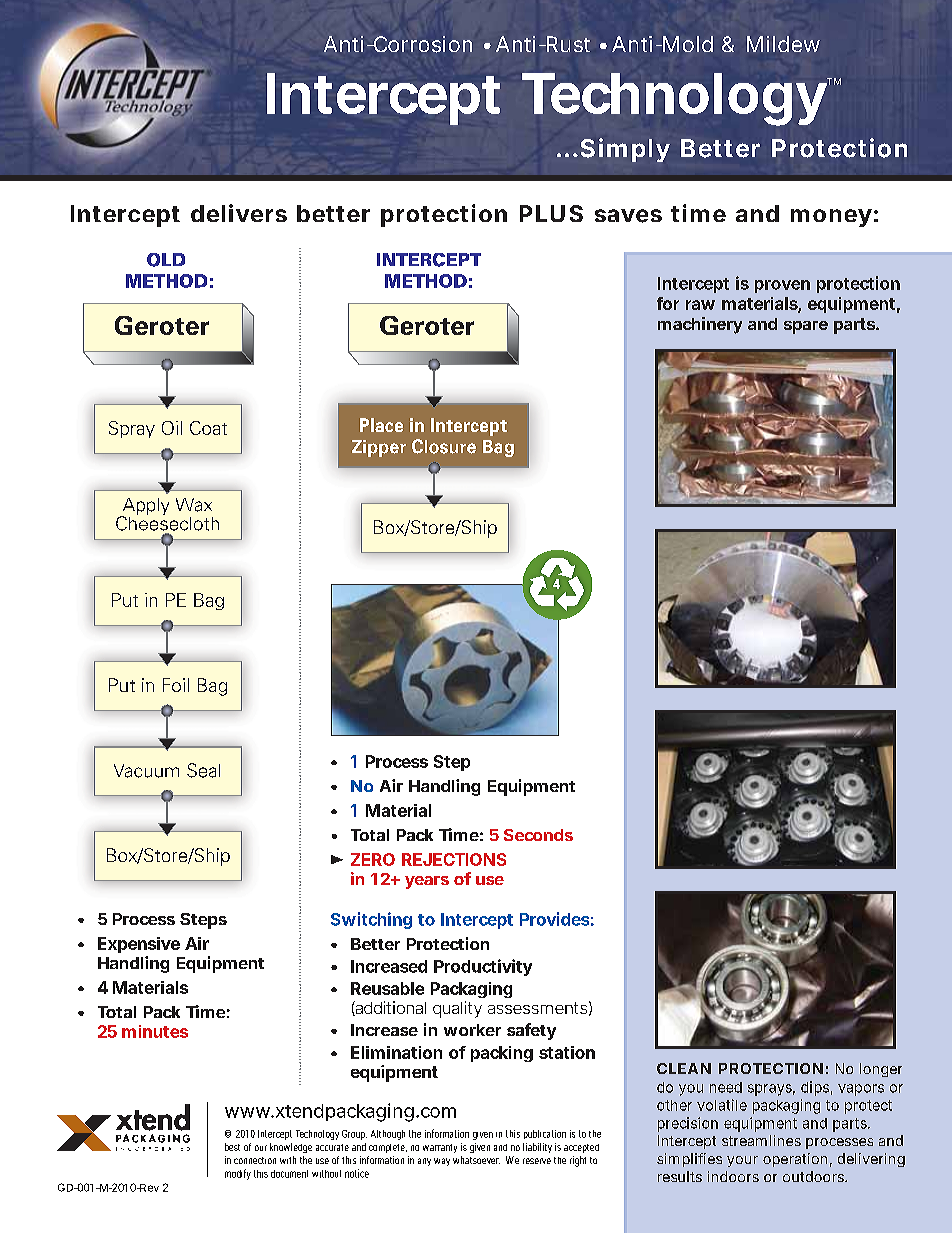 The height and width of the screenshot is (1233, 952). I want to click on Coat, so click(208, 428).
